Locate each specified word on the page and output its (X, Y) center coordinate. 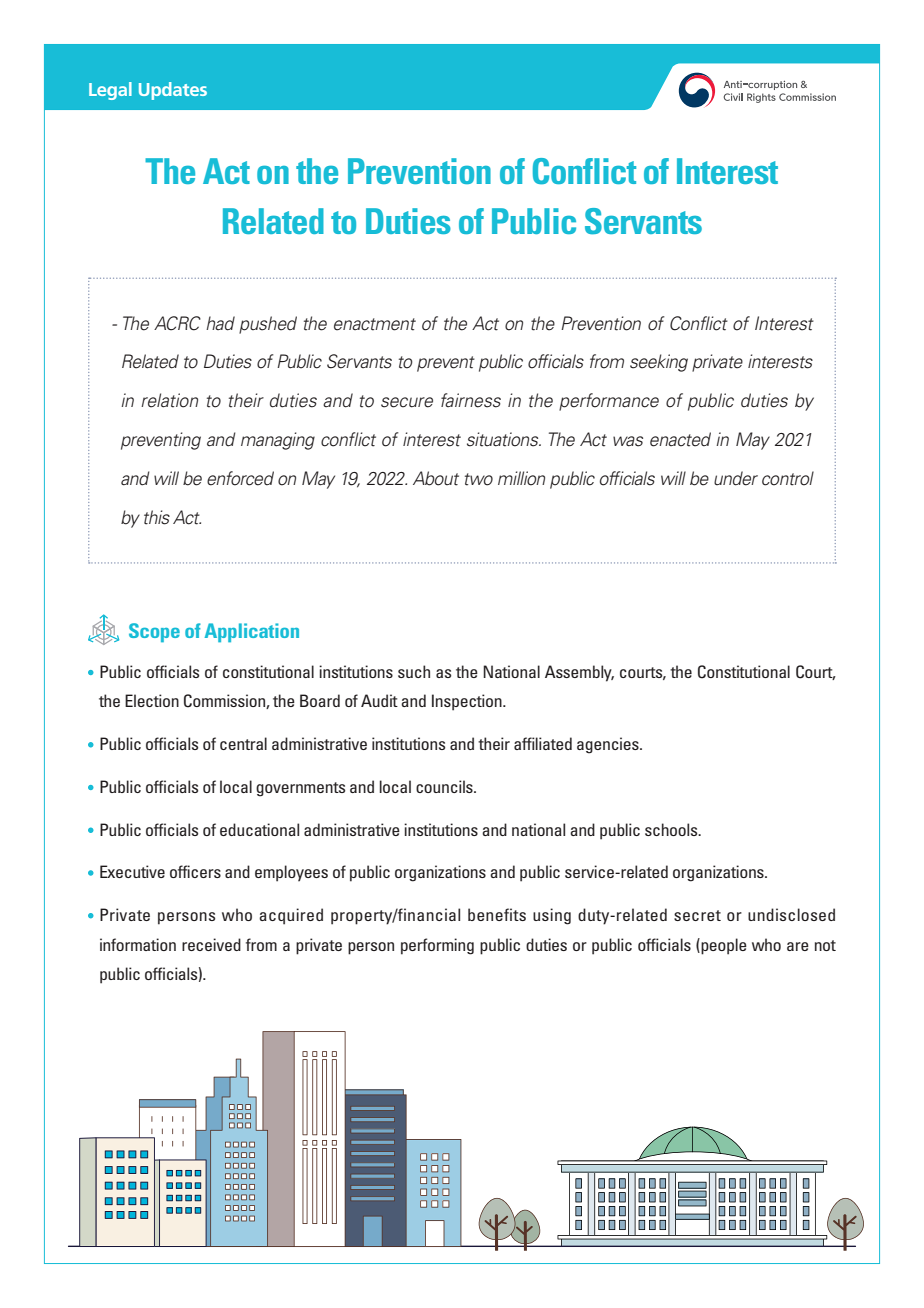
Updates (173, 91)
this (157, 517)
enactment (375, 324)
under (736, 478)
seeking (659, 363)
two (479, 479)
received (211, 944)
